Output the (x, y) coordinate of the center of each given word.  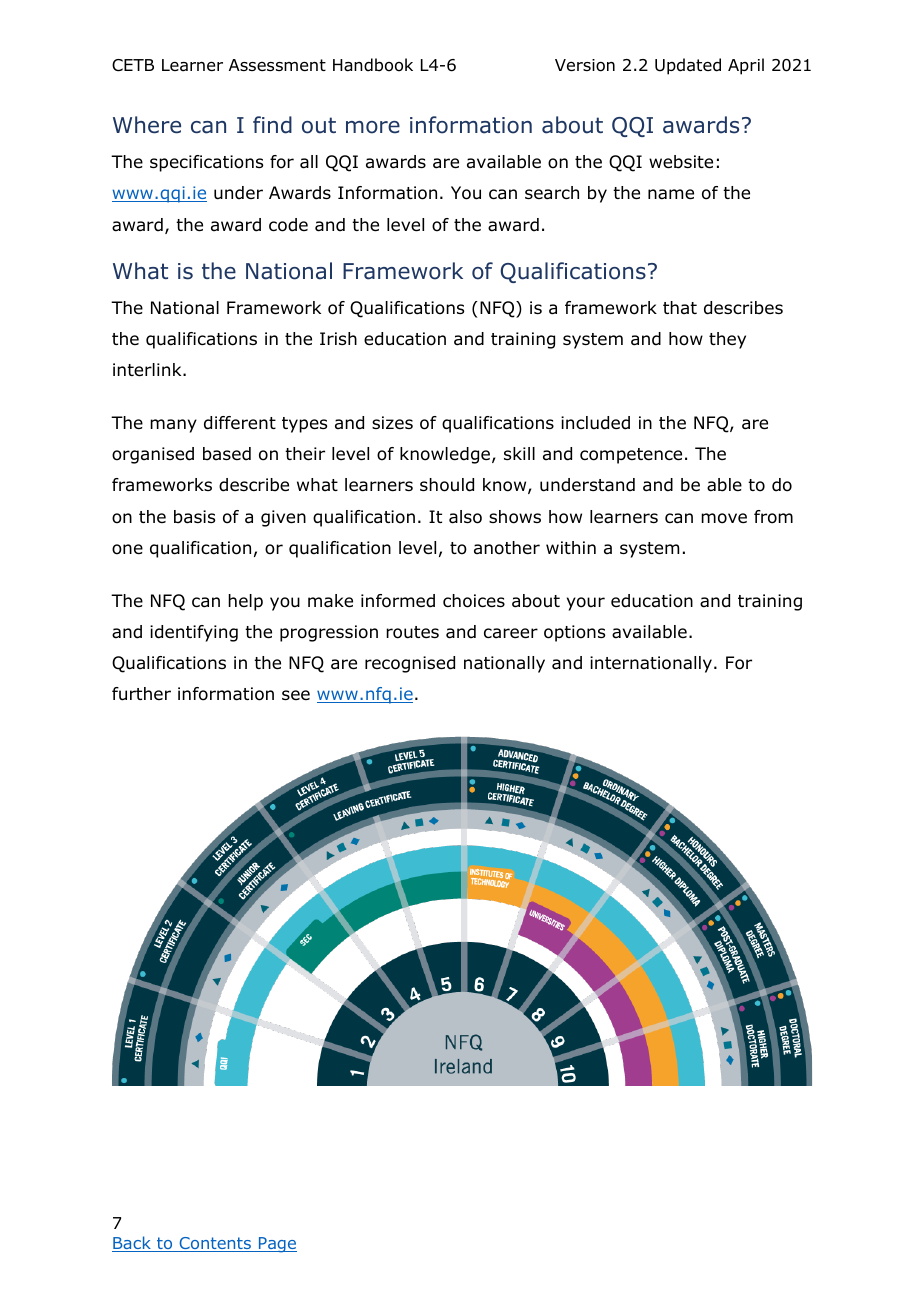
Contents (215, 1244)
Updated (688, 66)
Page (277, 1245)
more (373, 127)
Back (132, 1244)
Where (147, 125)
